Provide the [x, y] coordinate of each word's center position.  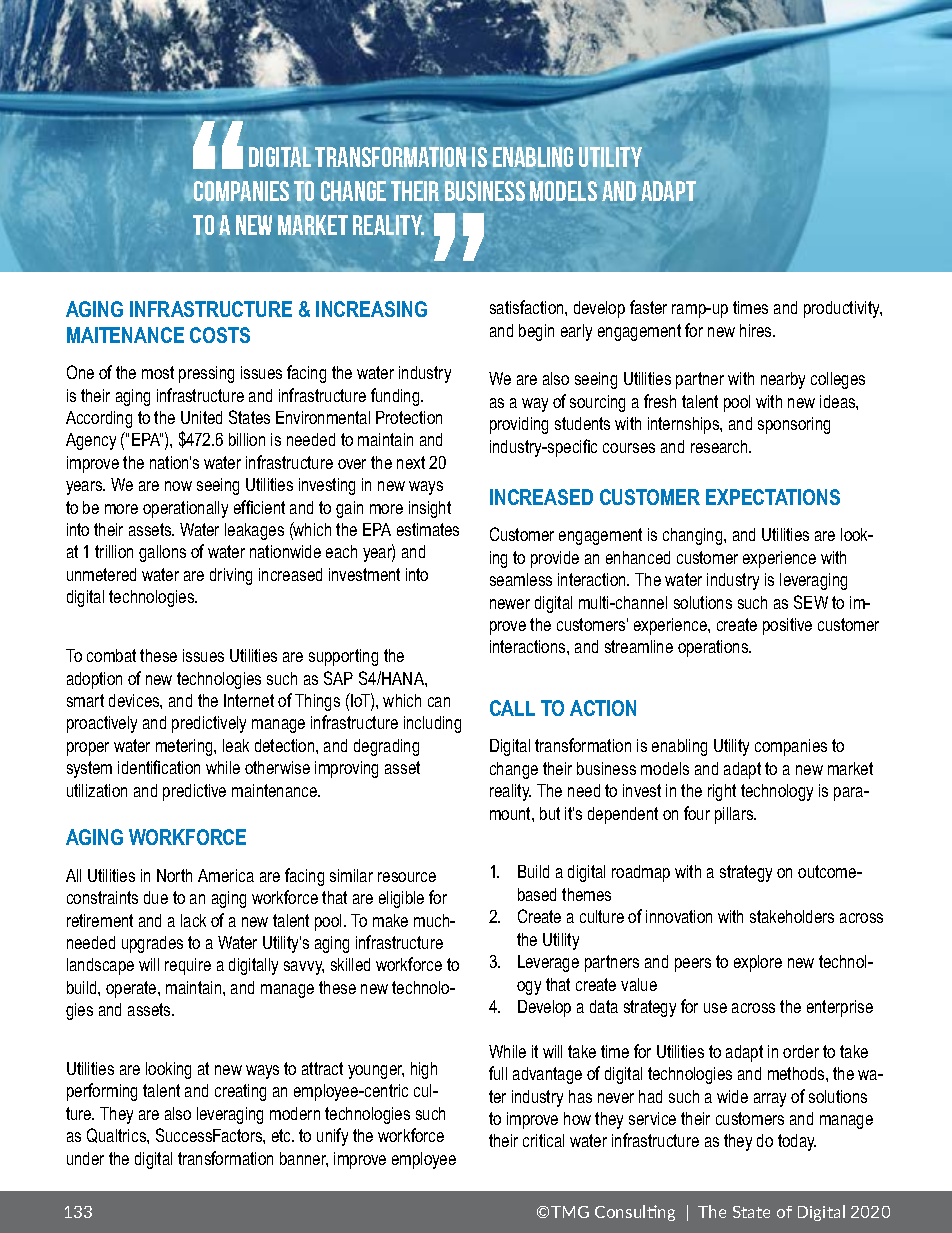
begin [536, 332]
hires [757, 330]
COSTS [220, 335]
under [85, 1158]
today [797, 1142]
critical [543, 1140]
